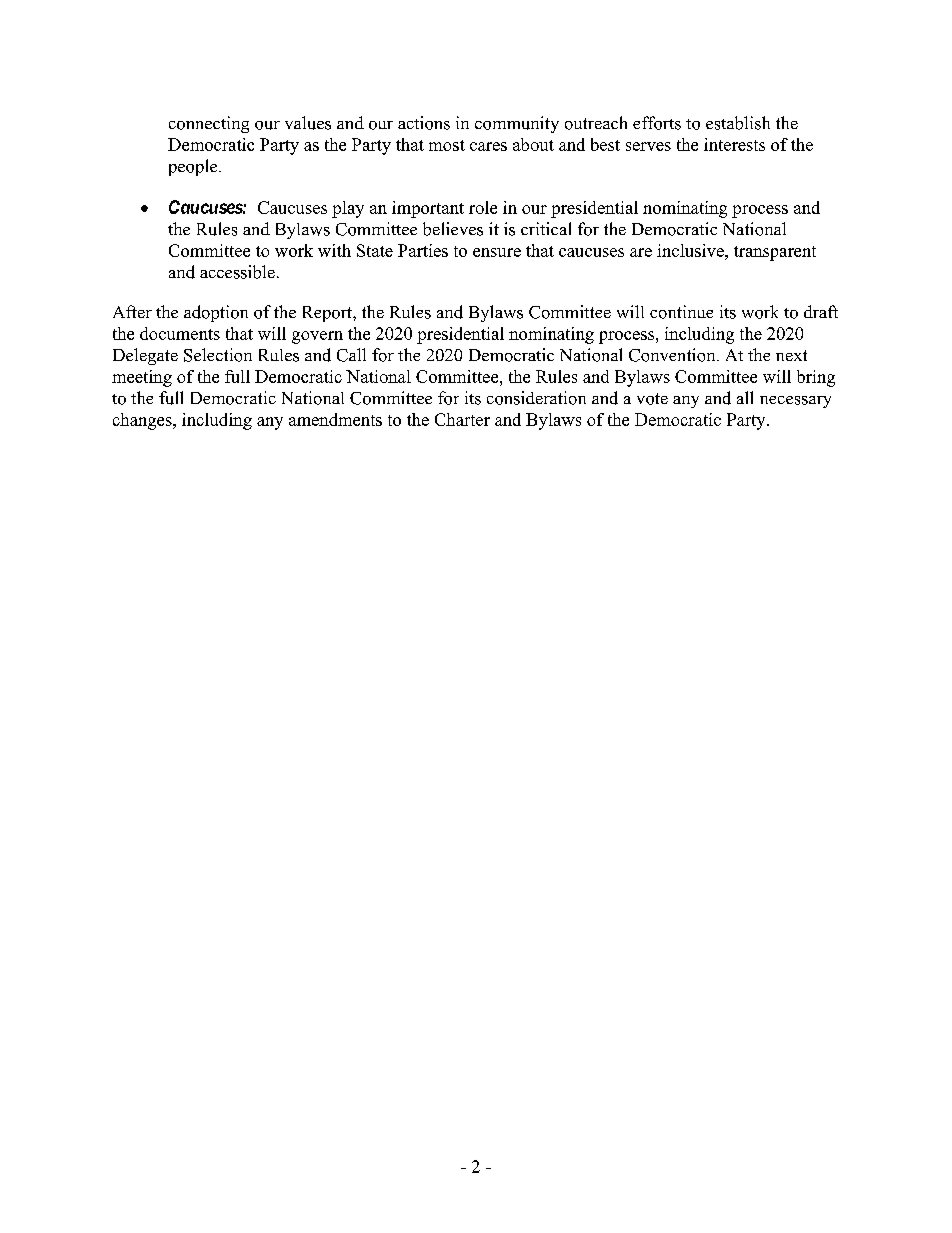 The width and height of the document is (952, 1233). What do you see at coordinates (462, 419) in the document?
I see `Charter` at bounding box center [462, 419].
